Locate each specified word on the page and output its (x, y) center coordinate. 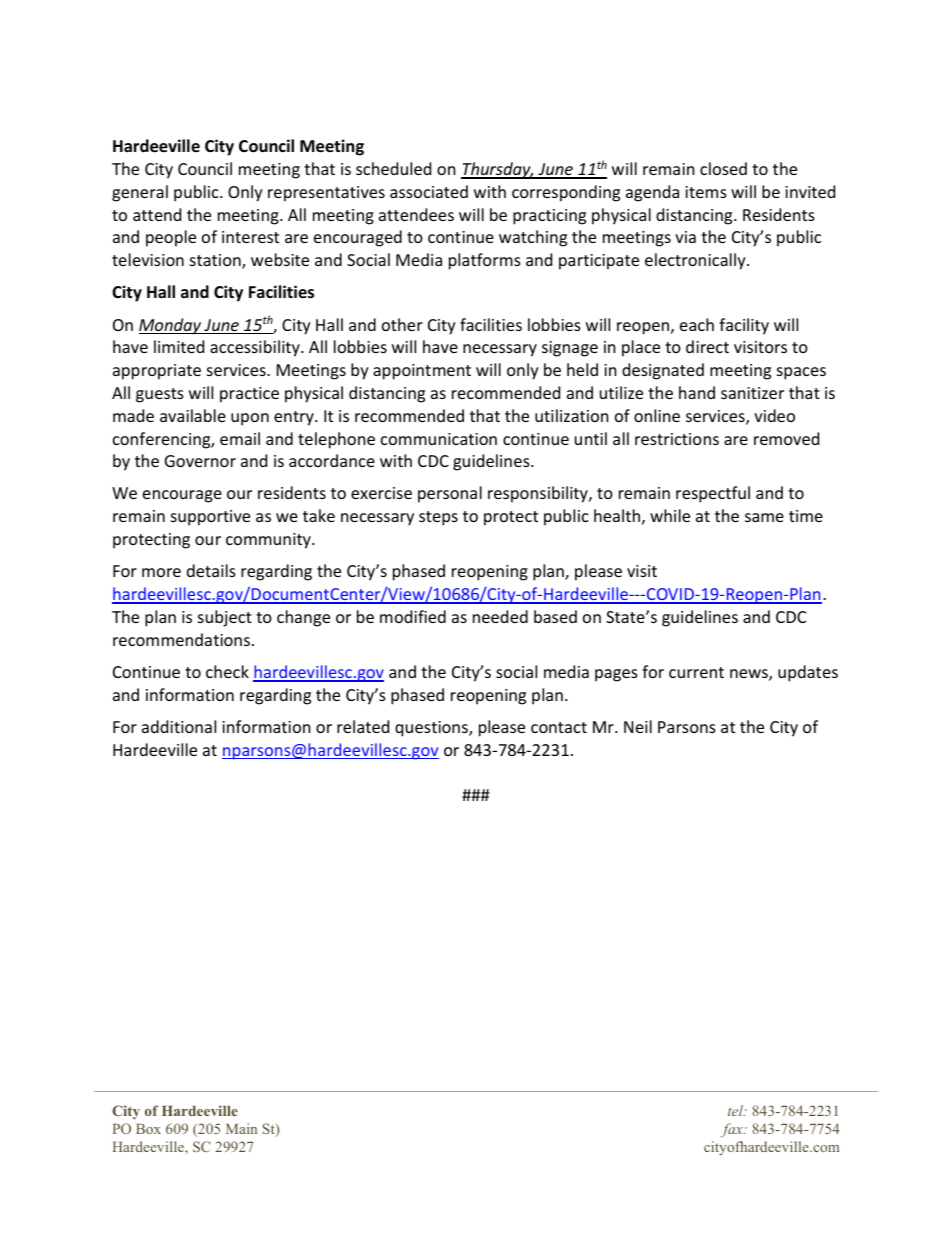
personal (450, 494)
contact (559, 727)
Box (148, 1129)
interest (250, 237)
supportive (210, 518)
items (706, 192)
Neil (638, 726)
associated (429, 191)
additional (179, 726)
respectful (713, 494)
